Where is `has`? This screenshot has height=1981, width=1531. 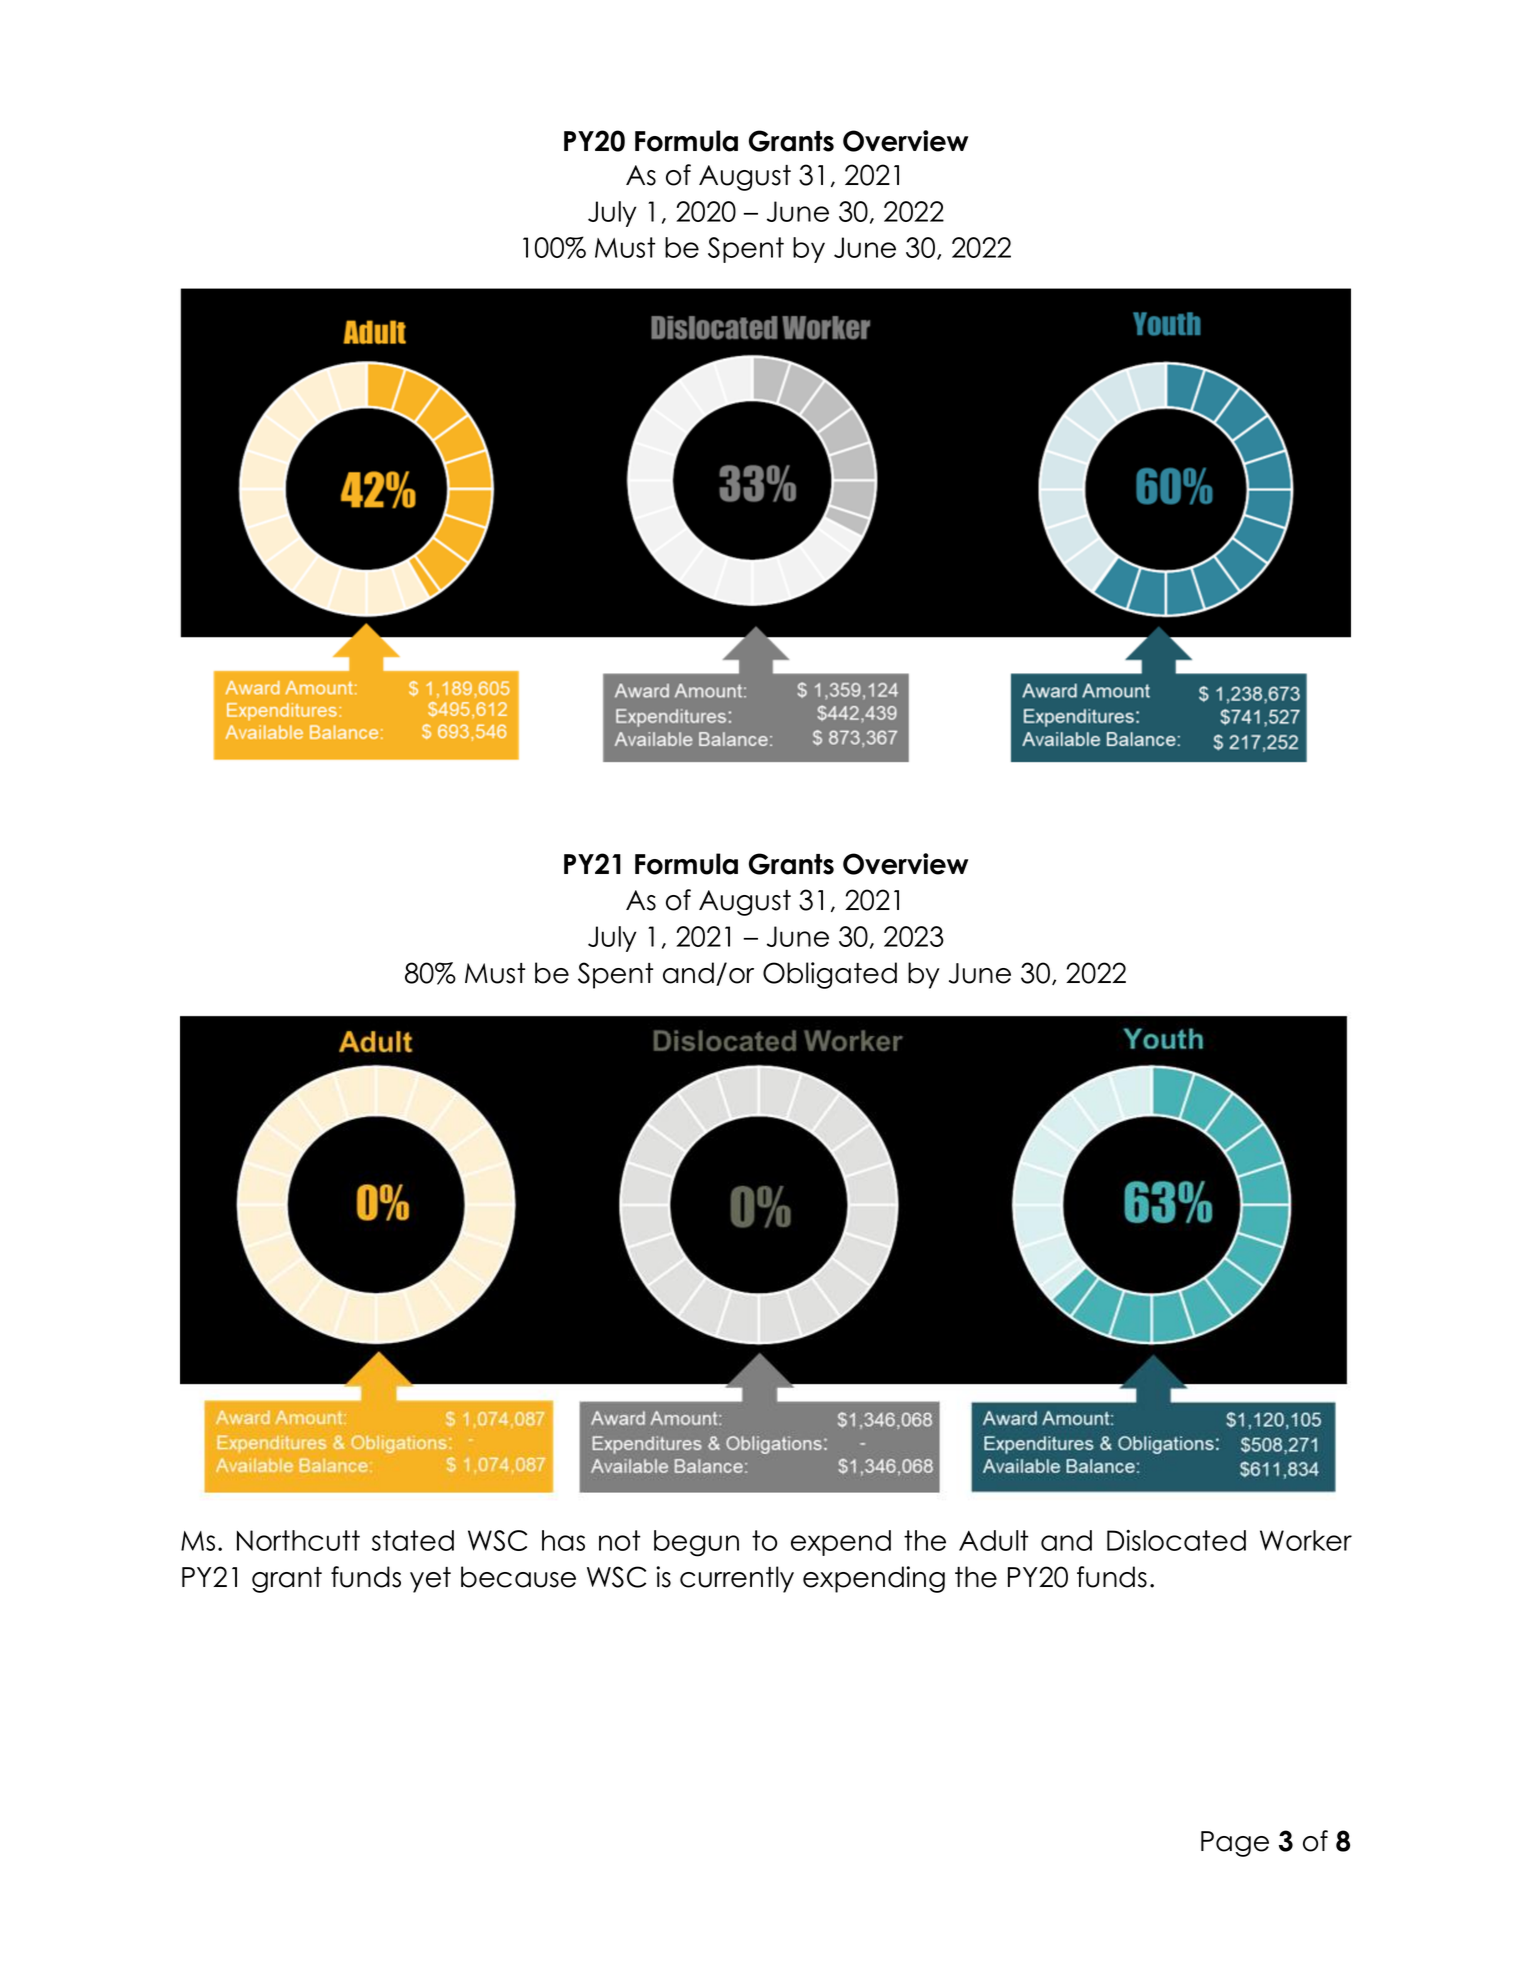 has is located at coordinates (563, 1540).
